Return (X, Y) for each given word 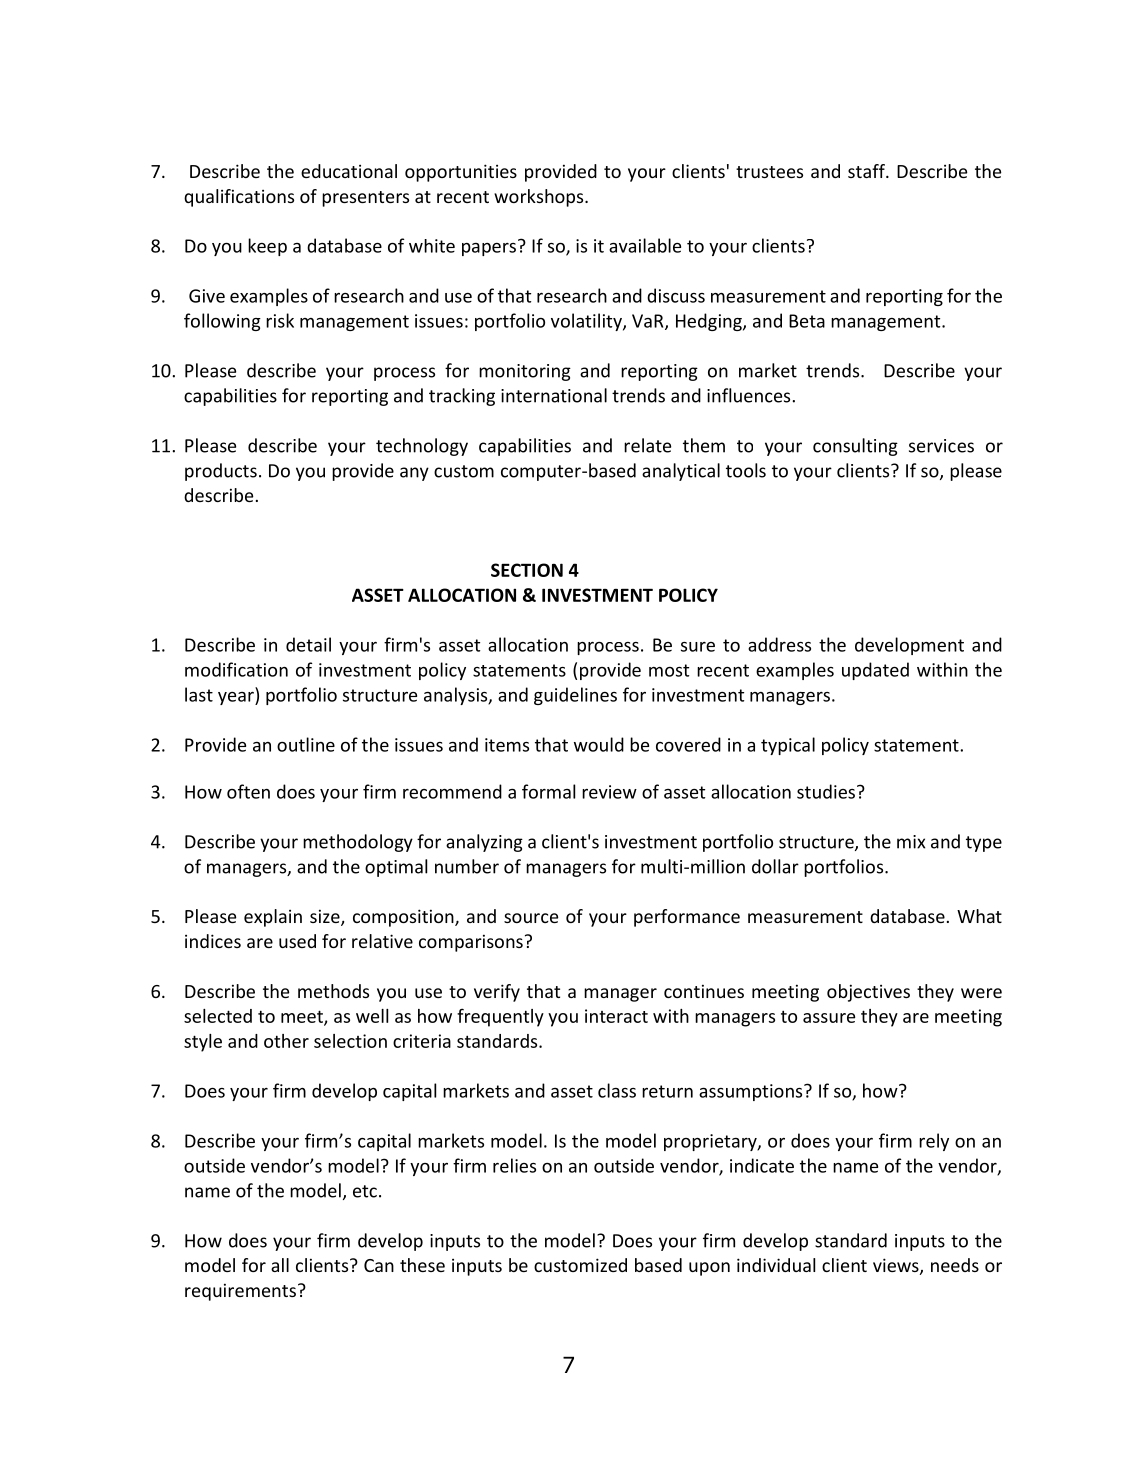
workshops (540, 198)
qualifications (239, 198)
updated (875, 671)
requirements (240, 1292)
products (221, 472)
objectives (868, 993)
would (599, 744)
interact (616, 1016)
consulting (855, 447)
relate (647, 445)
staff (867, 171)
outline (306, 744)
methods (333, 991)
